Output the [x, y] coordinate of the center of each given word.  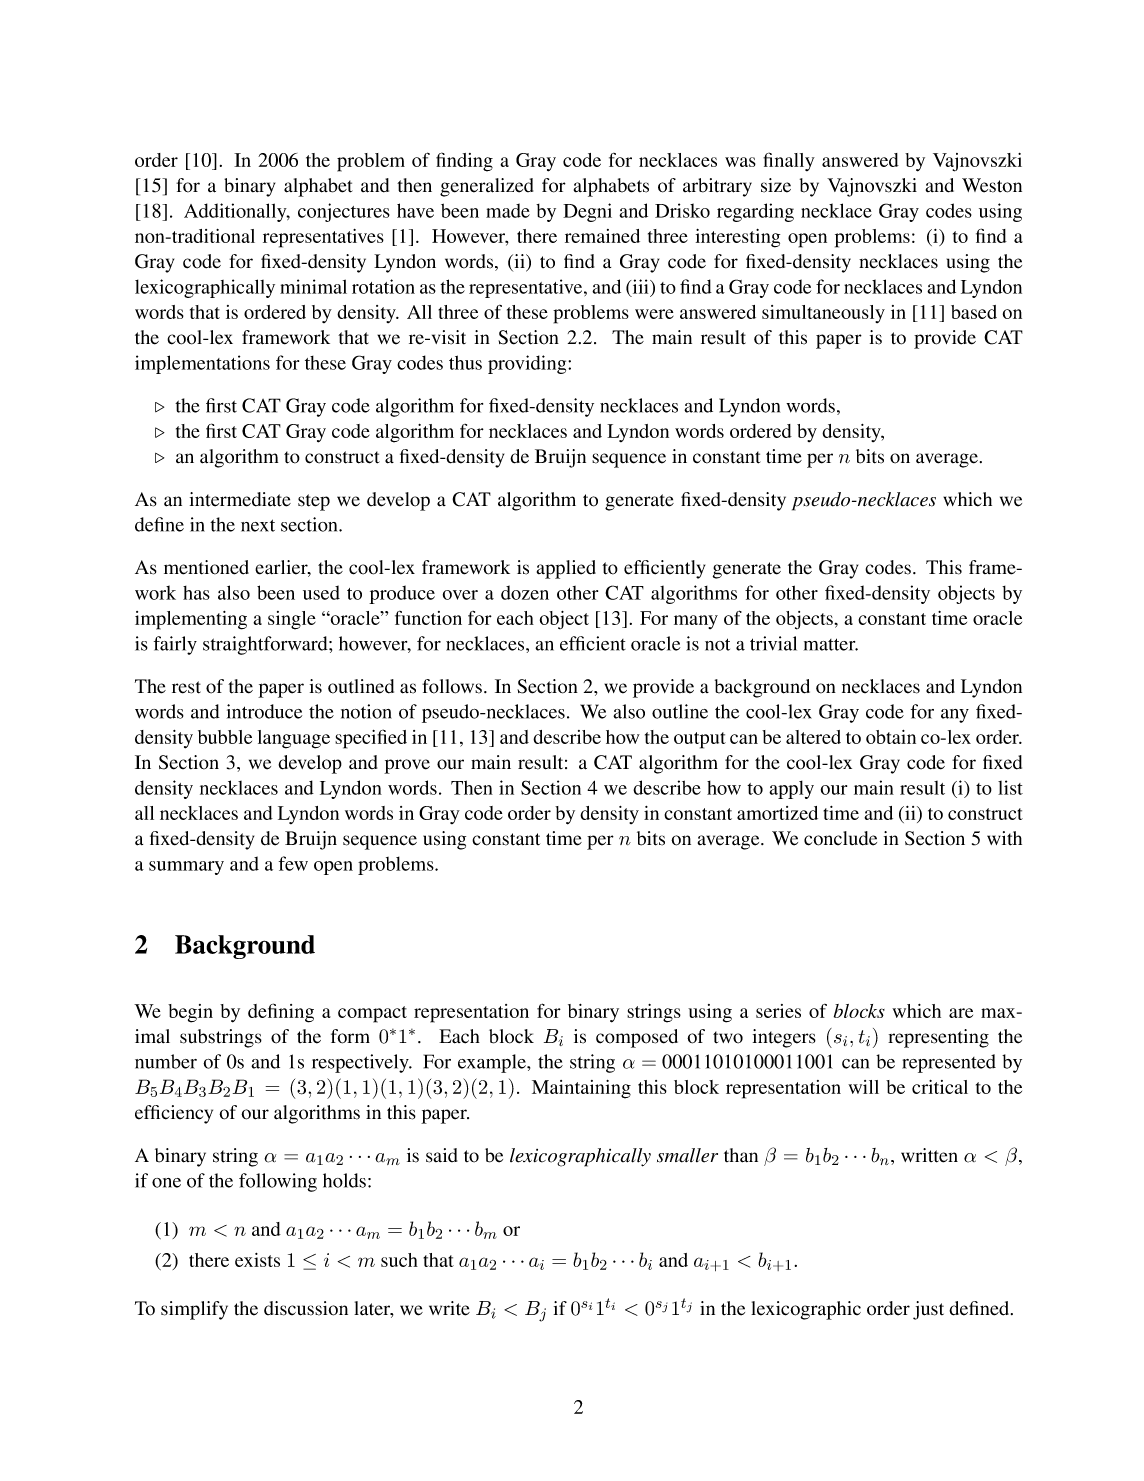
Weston [992, 185]
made [508, 210]
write [449, 1308]
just [928, 1310]
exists [257, 1260]
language [294, 739]
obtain [891, 737]
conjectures [344, 212]
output [700, 740]
